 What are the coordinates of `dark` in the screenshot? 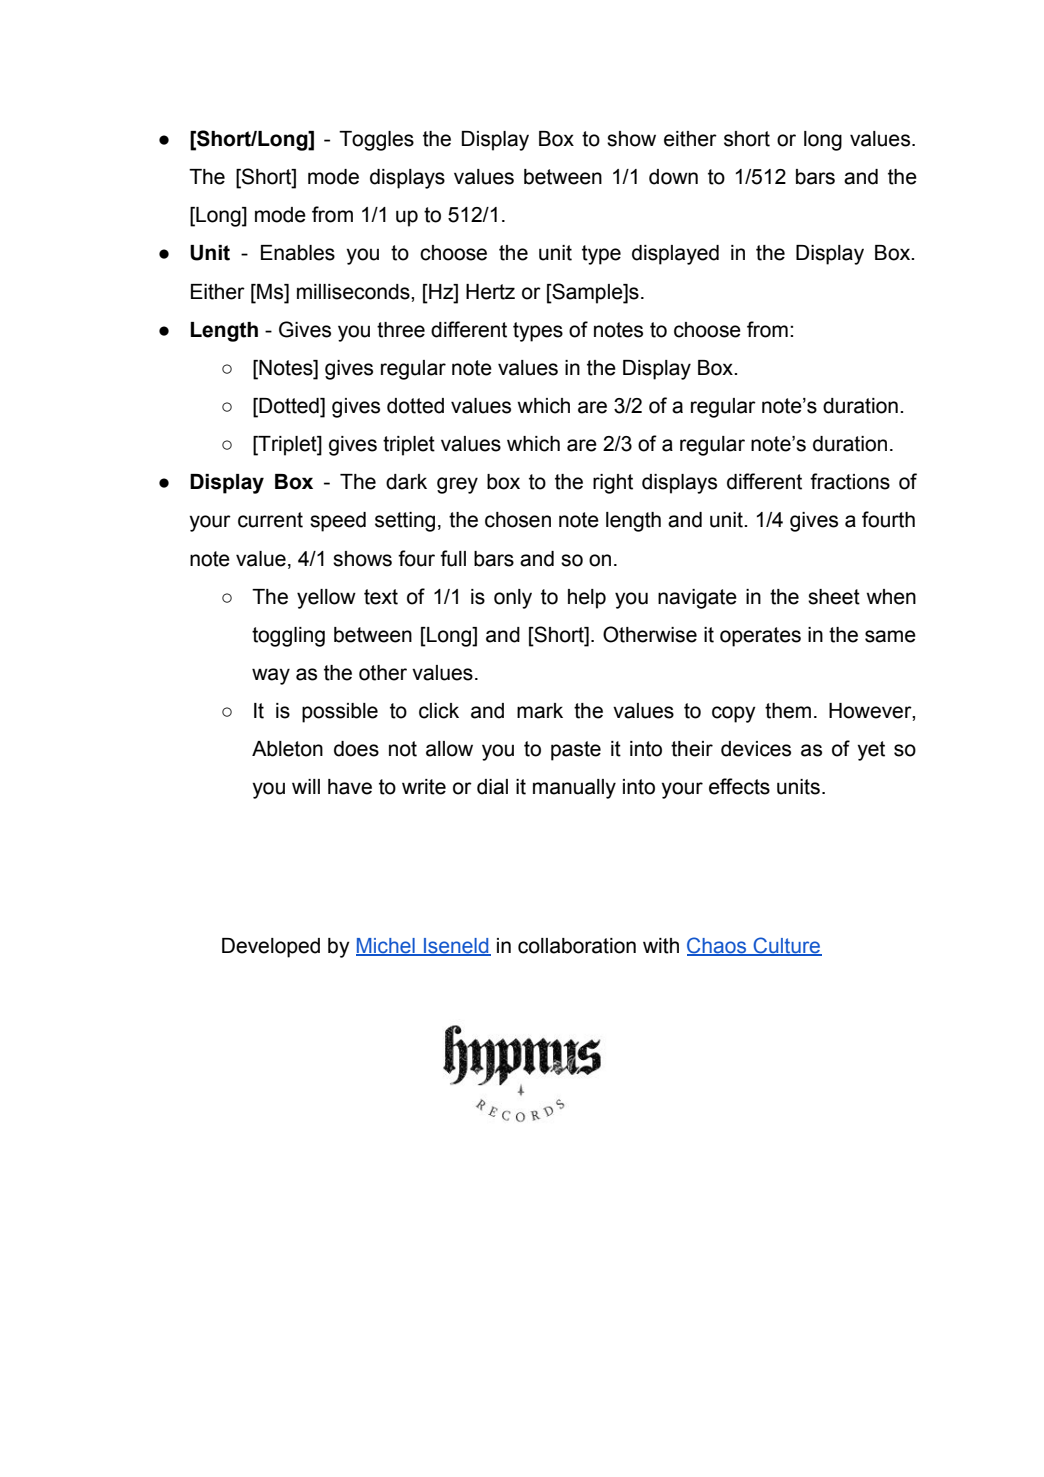 It's located at (406, 482).
